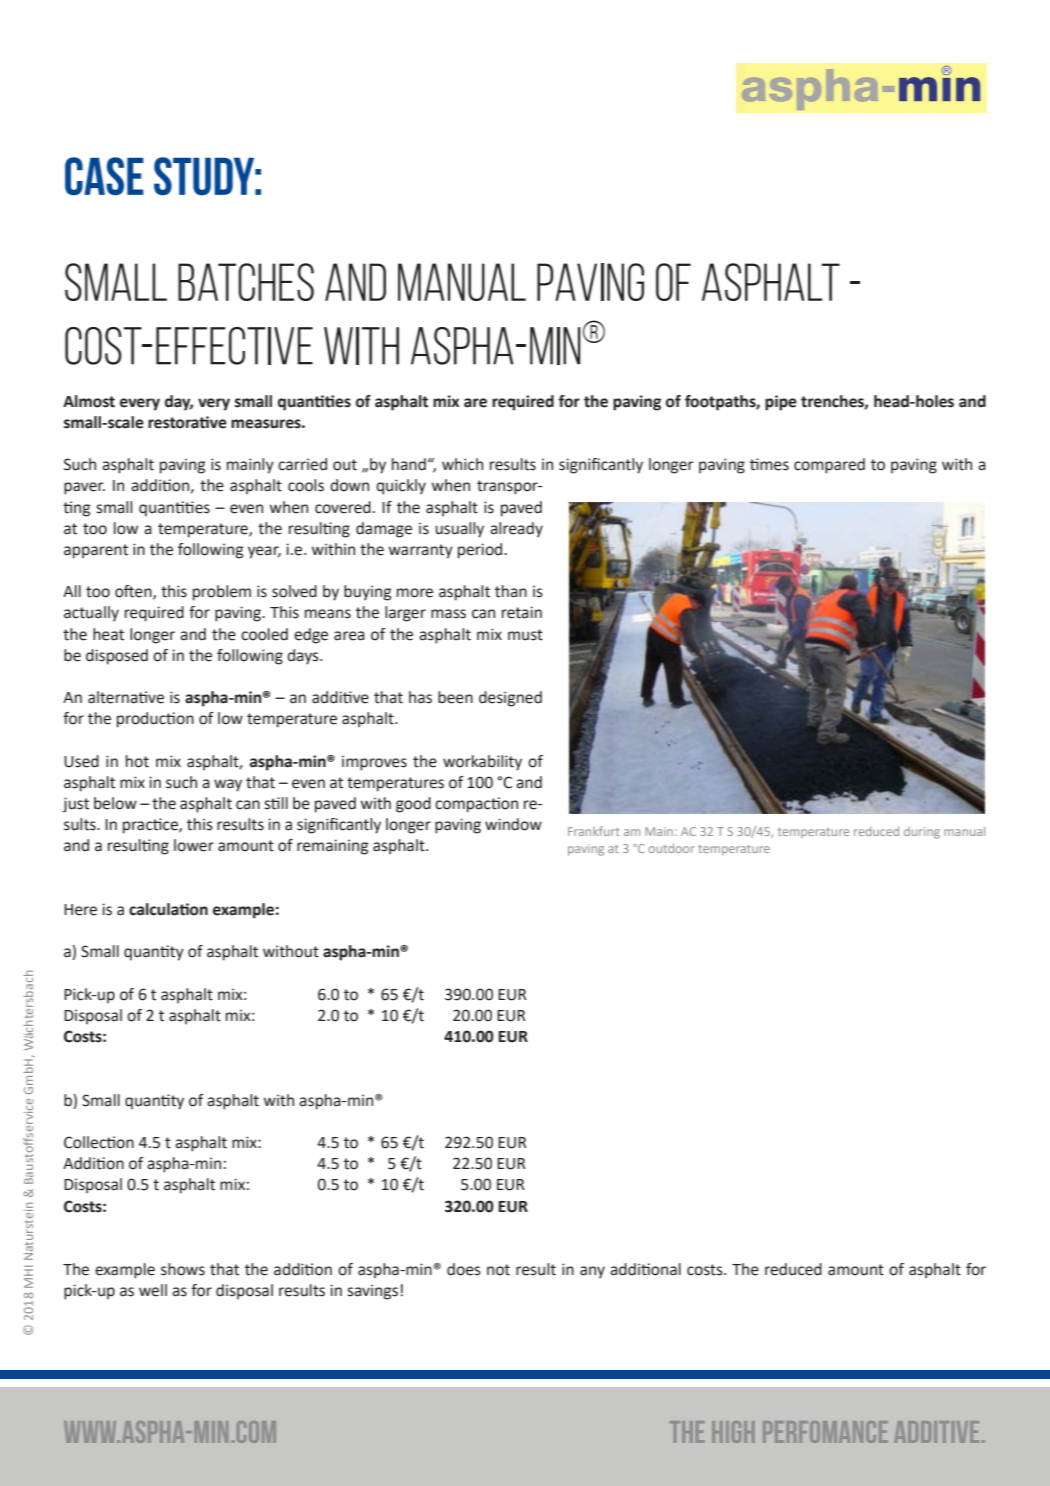 The image size is (1050, 1486). I want to click on Batches, so click(246, 282).
